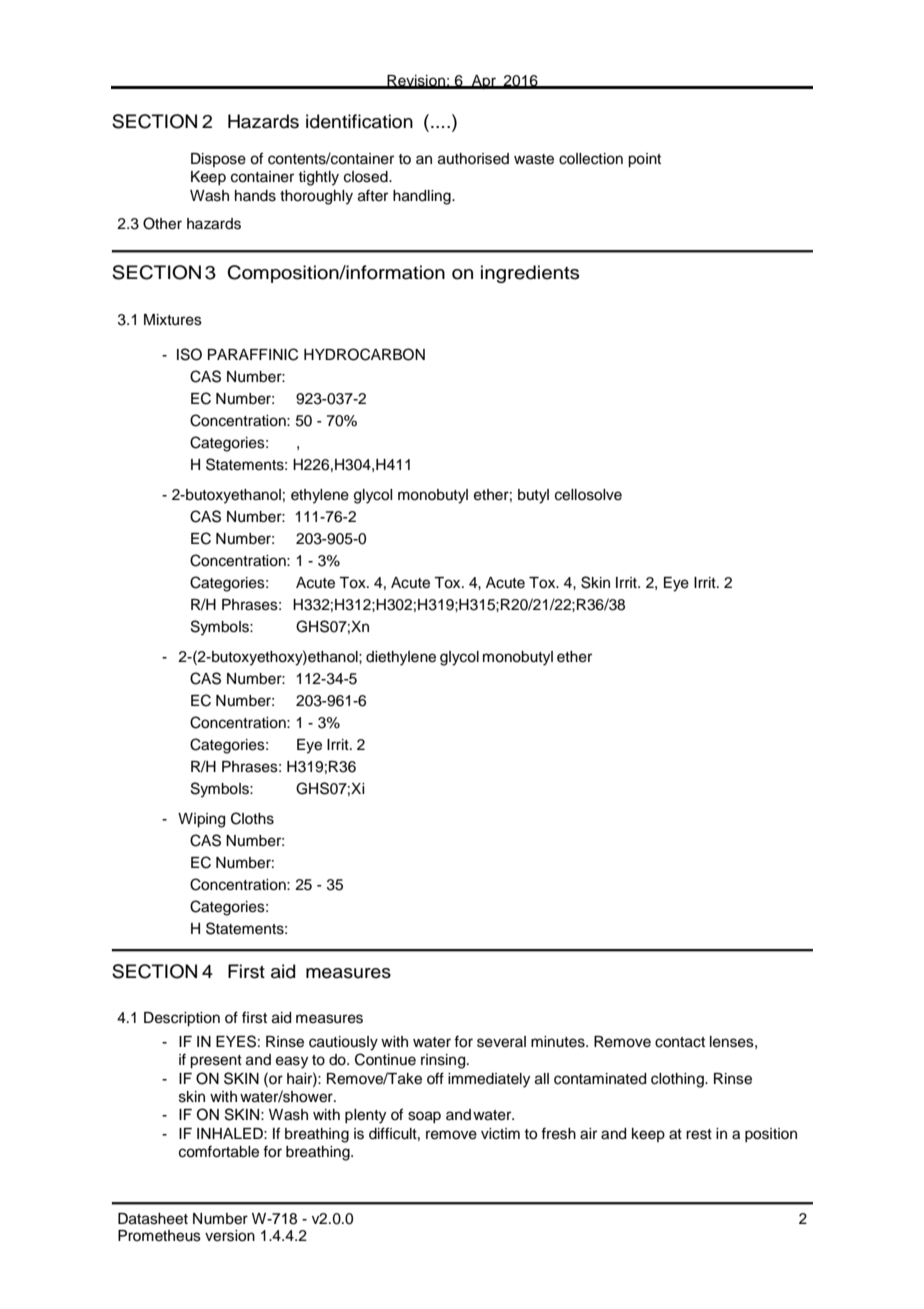 This screenshot has height=1309, width=924. Describe the element at coordinates (530, 274) in the screenshot. I see `ingredients` at that location.
